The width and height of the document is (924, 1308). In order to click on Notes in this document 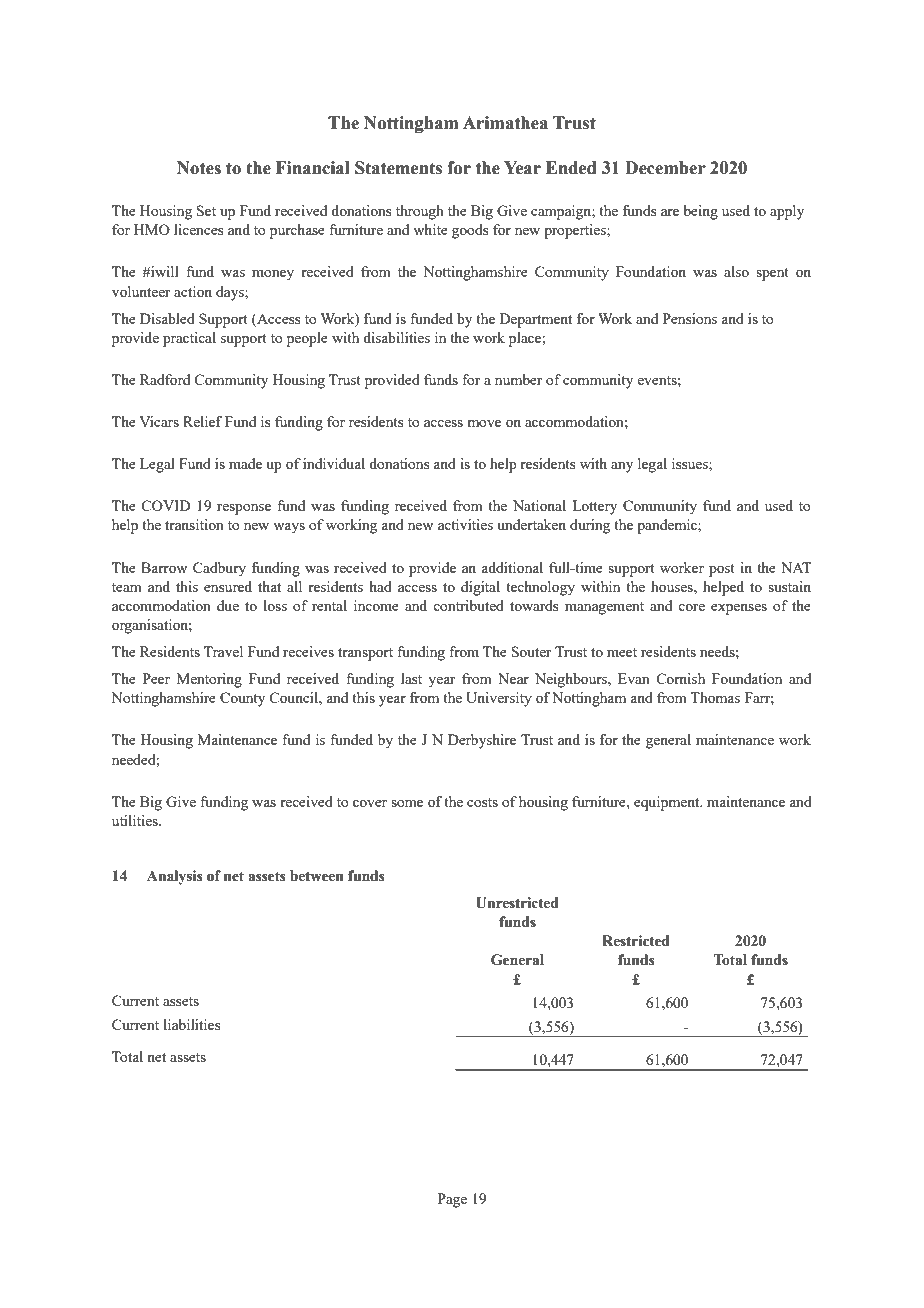, I will do `click(199, 168)`.
